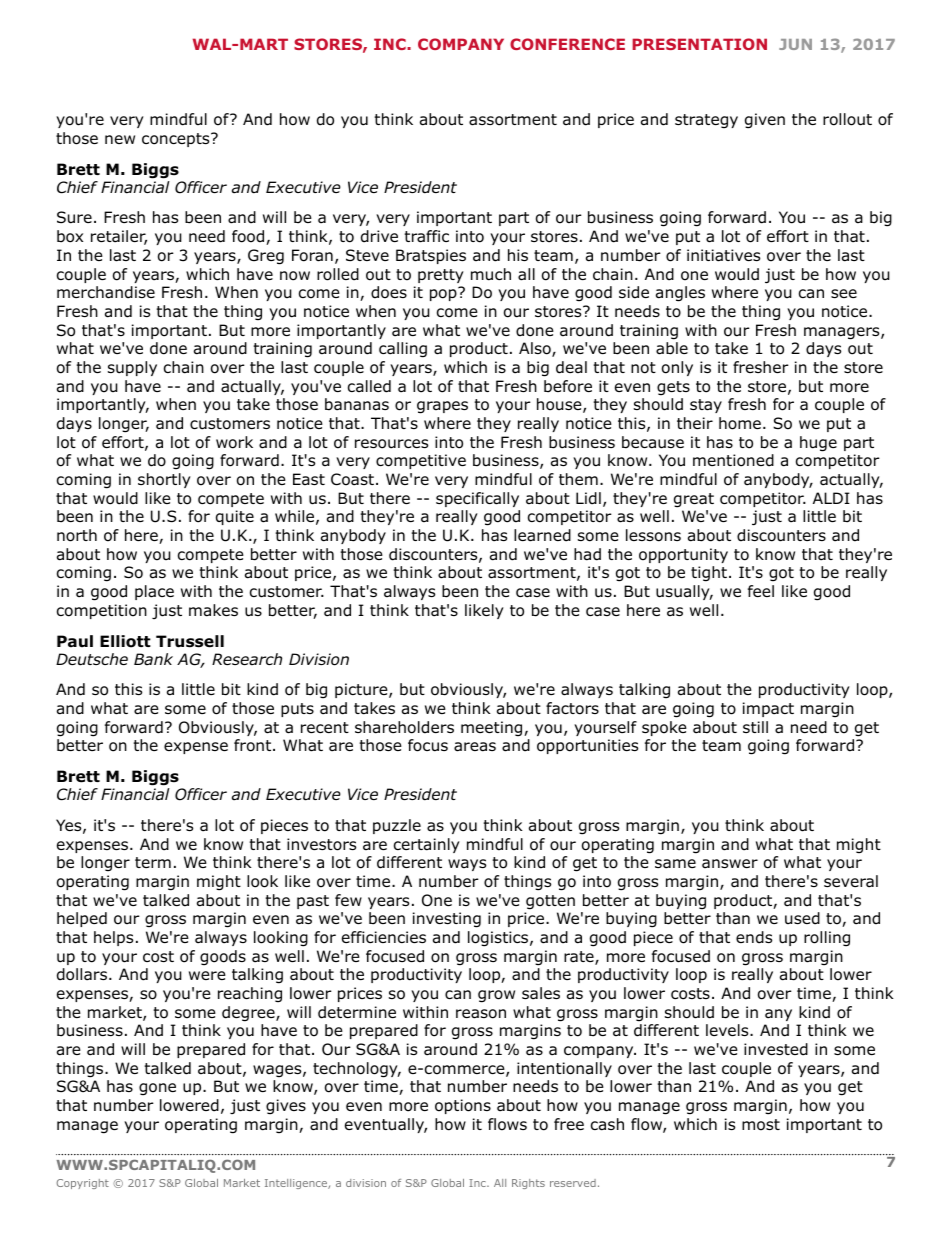  I want to click on still, so click(755, 727).
